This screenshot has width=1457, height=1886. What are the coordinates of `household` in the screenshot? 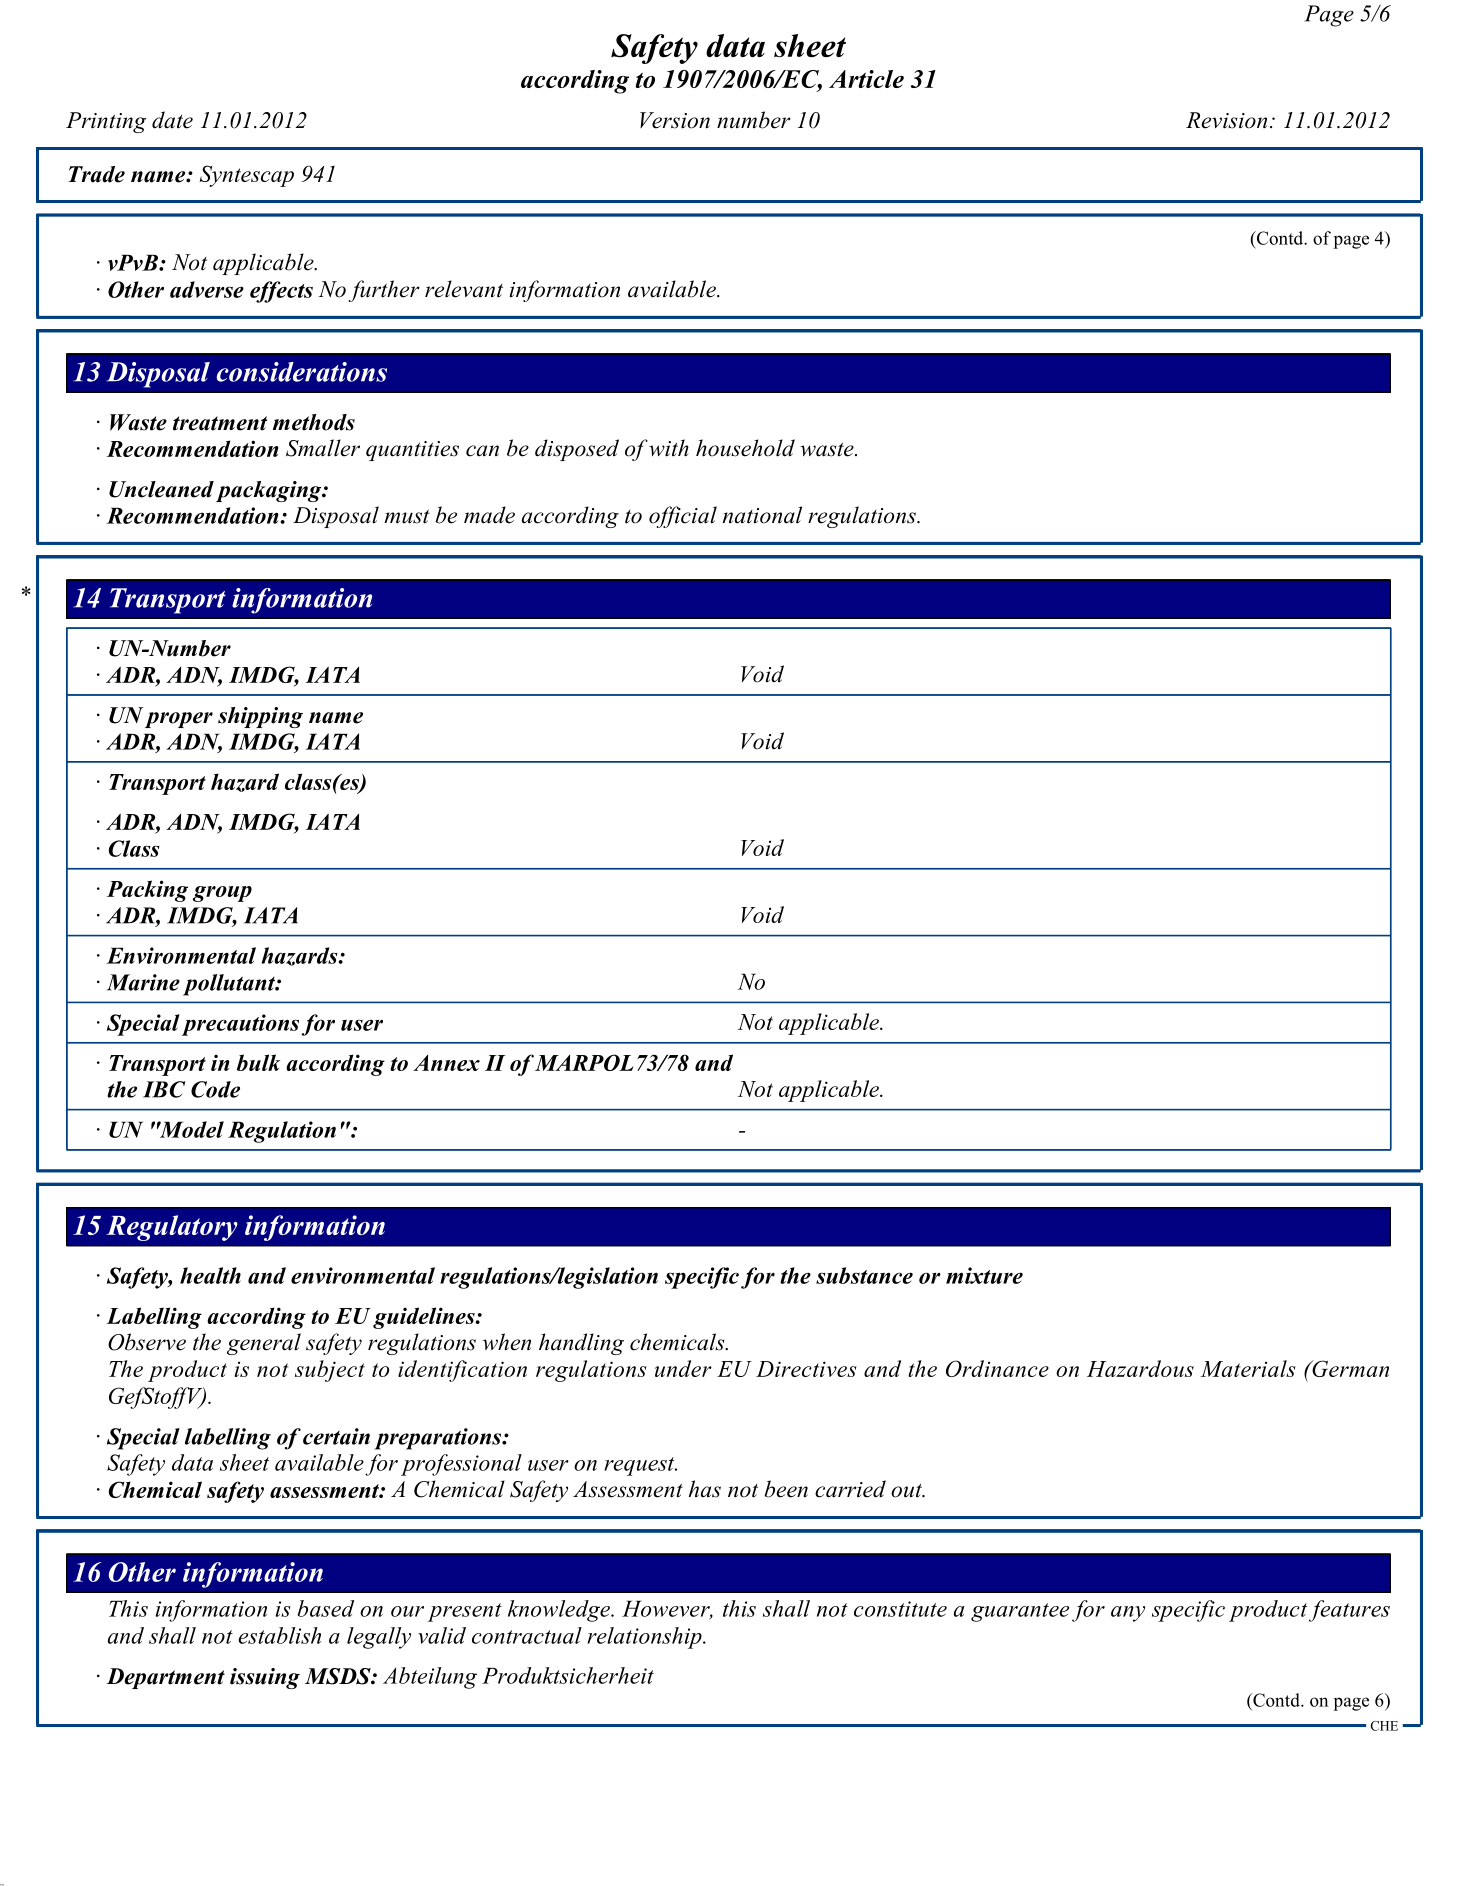 It's located at (745, 448).
